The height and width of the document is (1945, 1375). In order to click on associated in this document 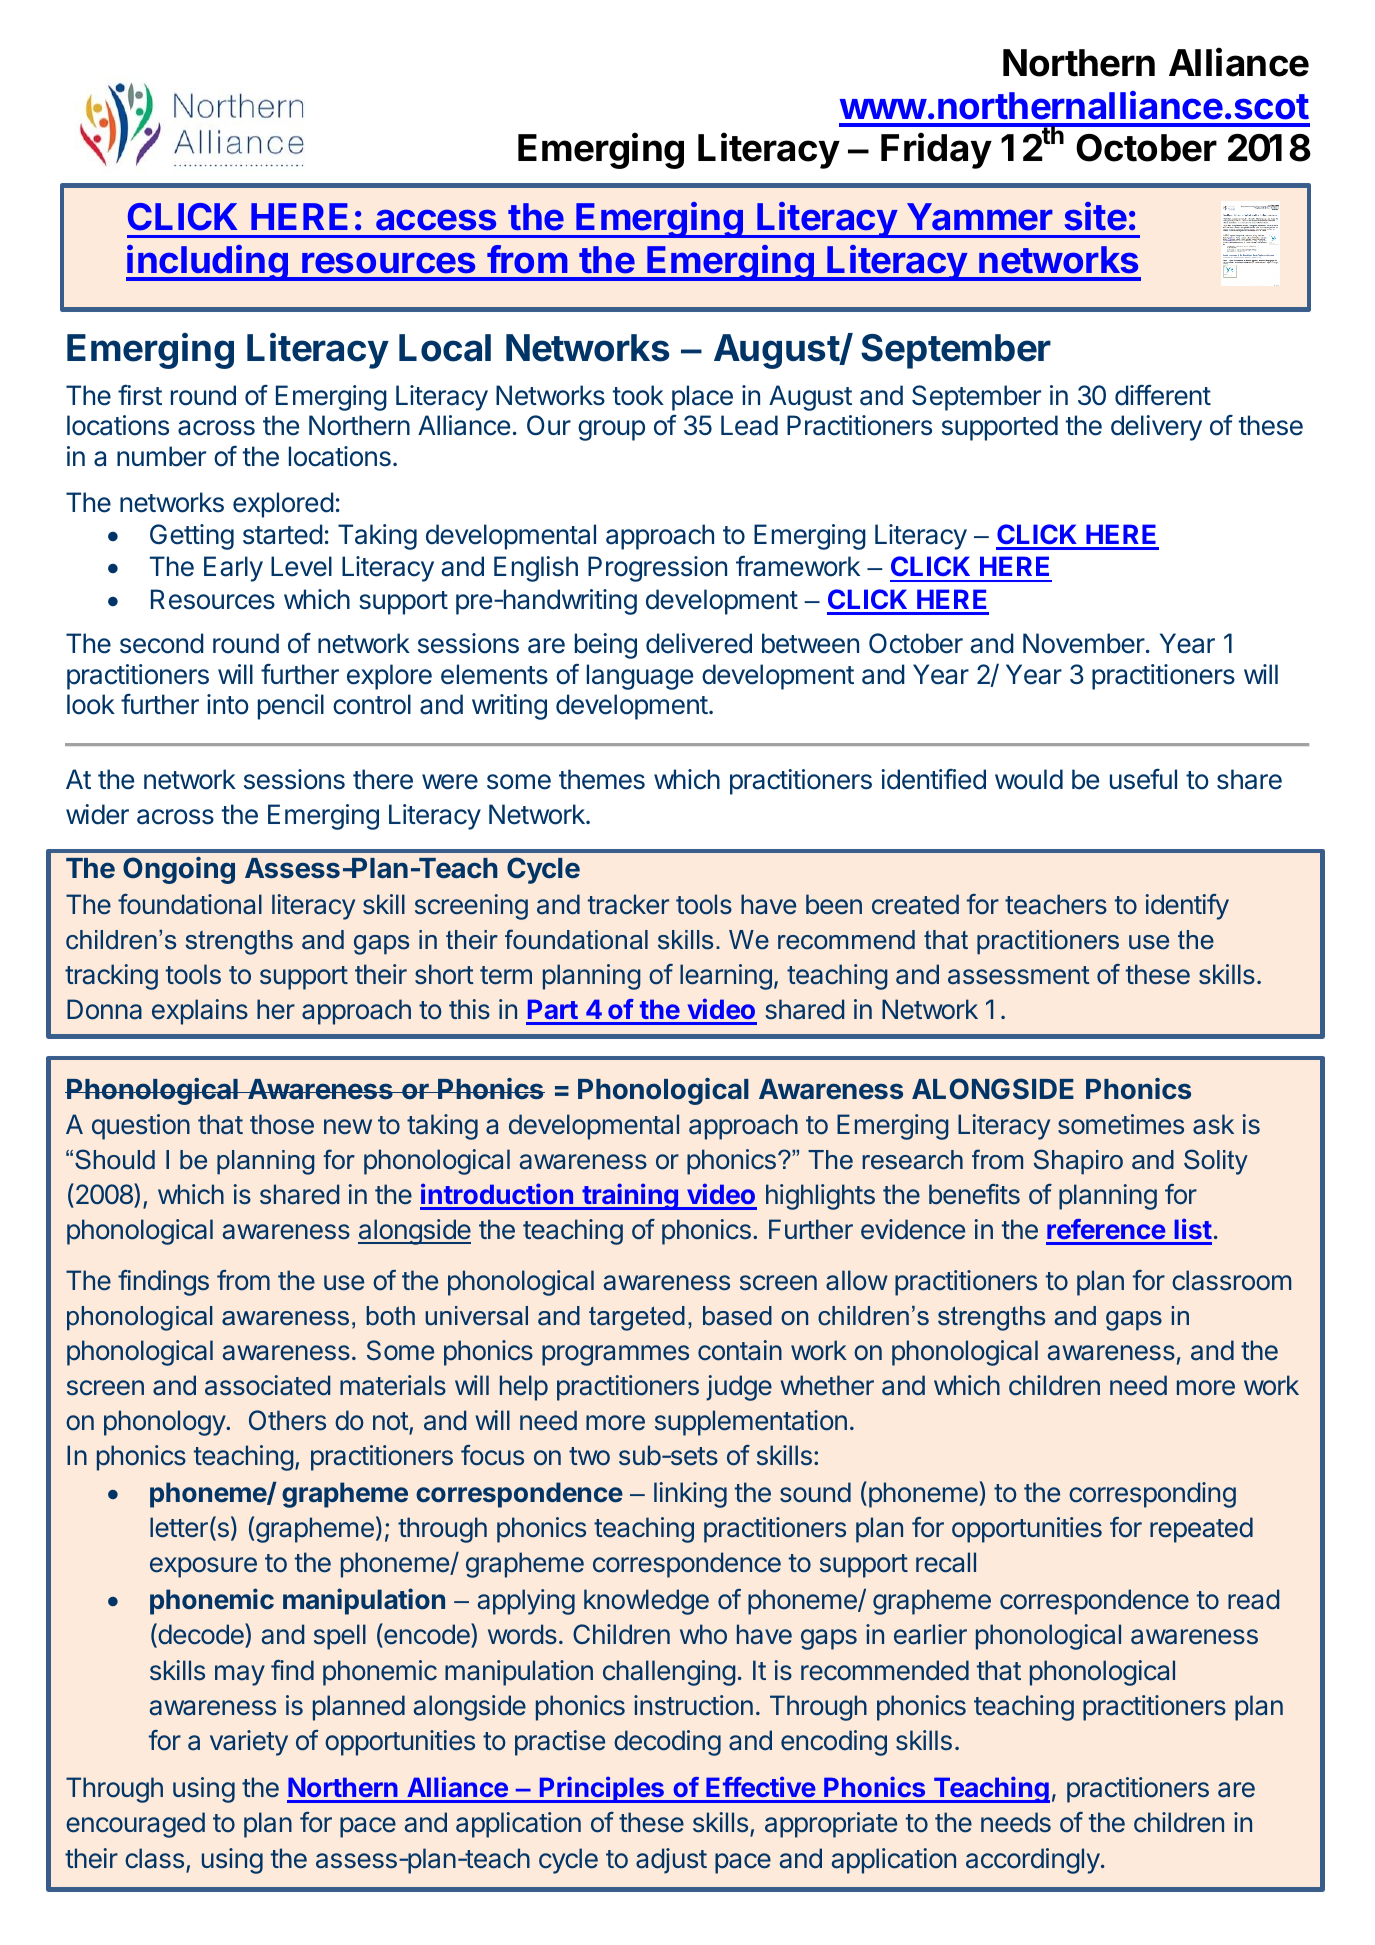, I will do `click(267, 1385)`.
